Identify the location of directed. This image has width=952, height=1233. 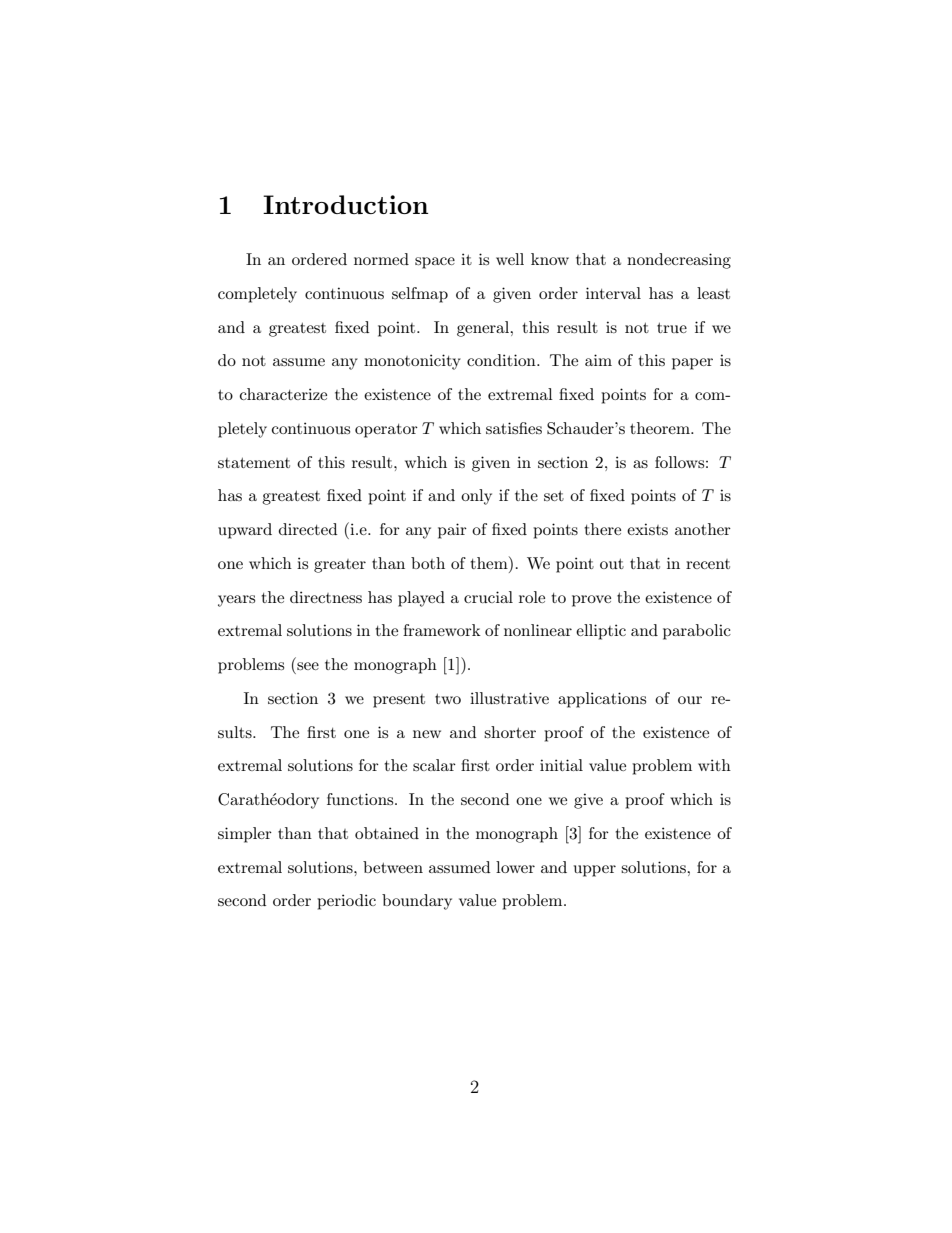
(308, 529).
